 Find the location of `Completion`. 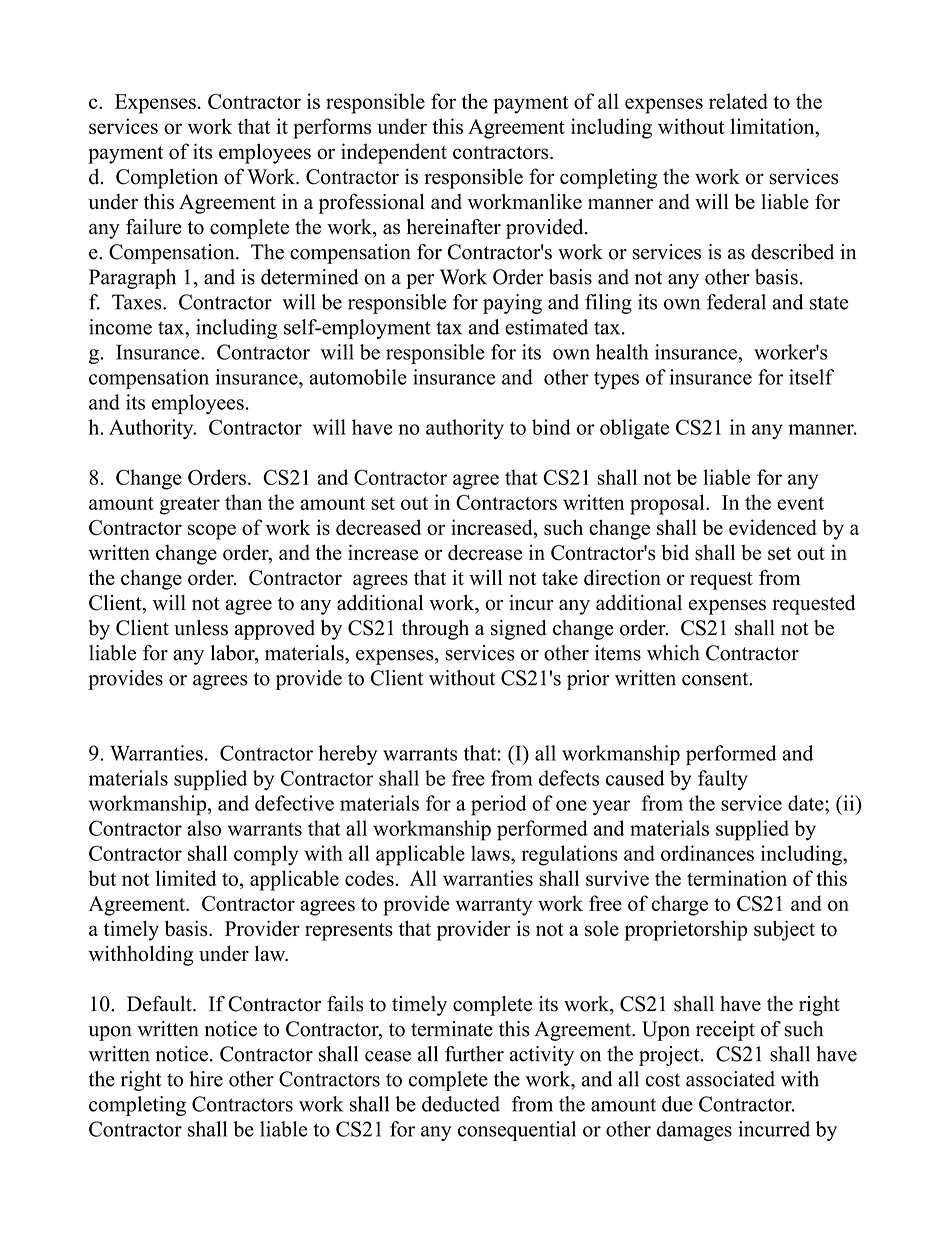

Completion is located at coordinates (167, 178).
